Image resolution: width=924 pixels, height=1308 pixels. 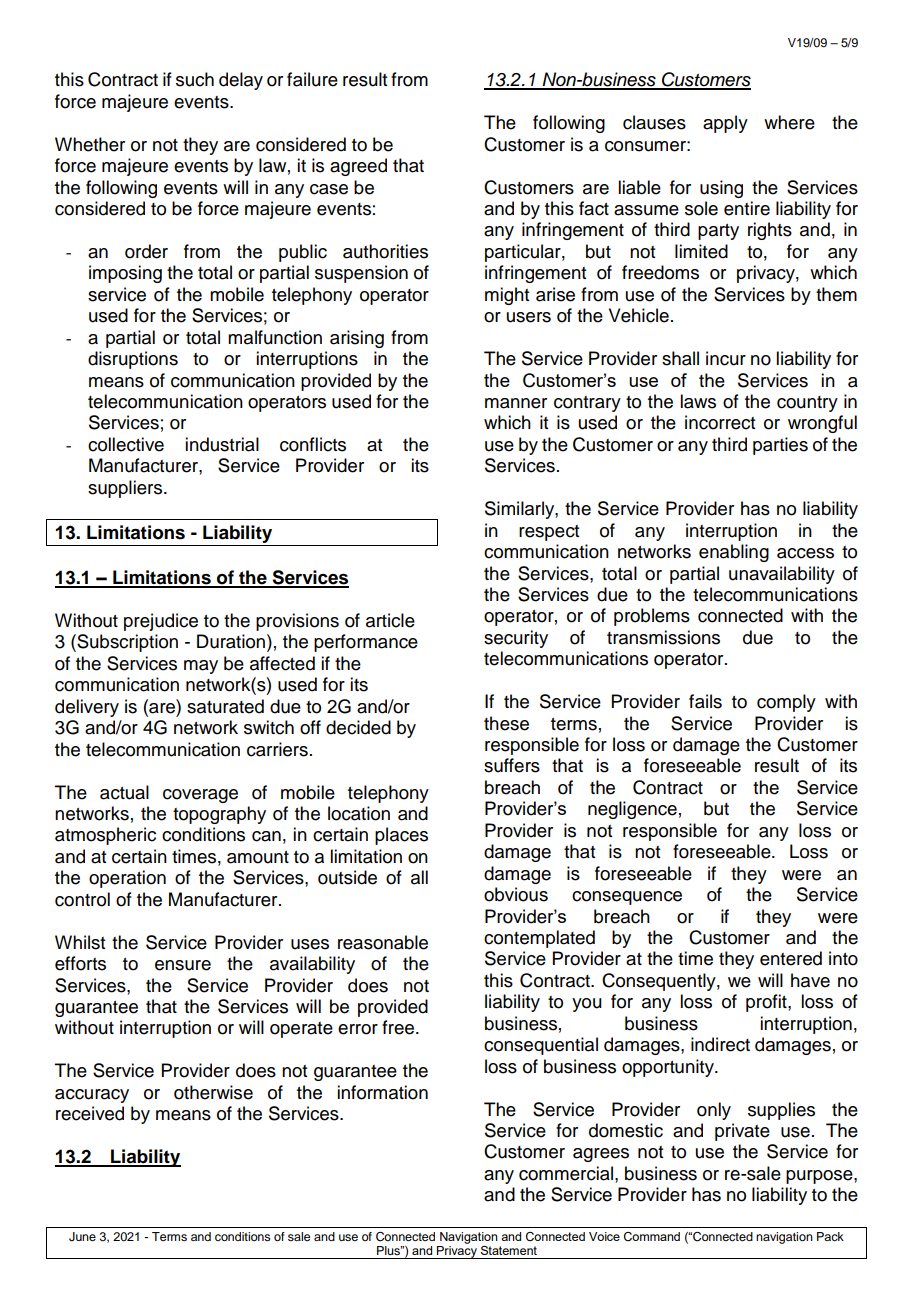 What do you see at coordinates (791, 958) in the document?
I see `entered` at bounding box center [791, 958].
